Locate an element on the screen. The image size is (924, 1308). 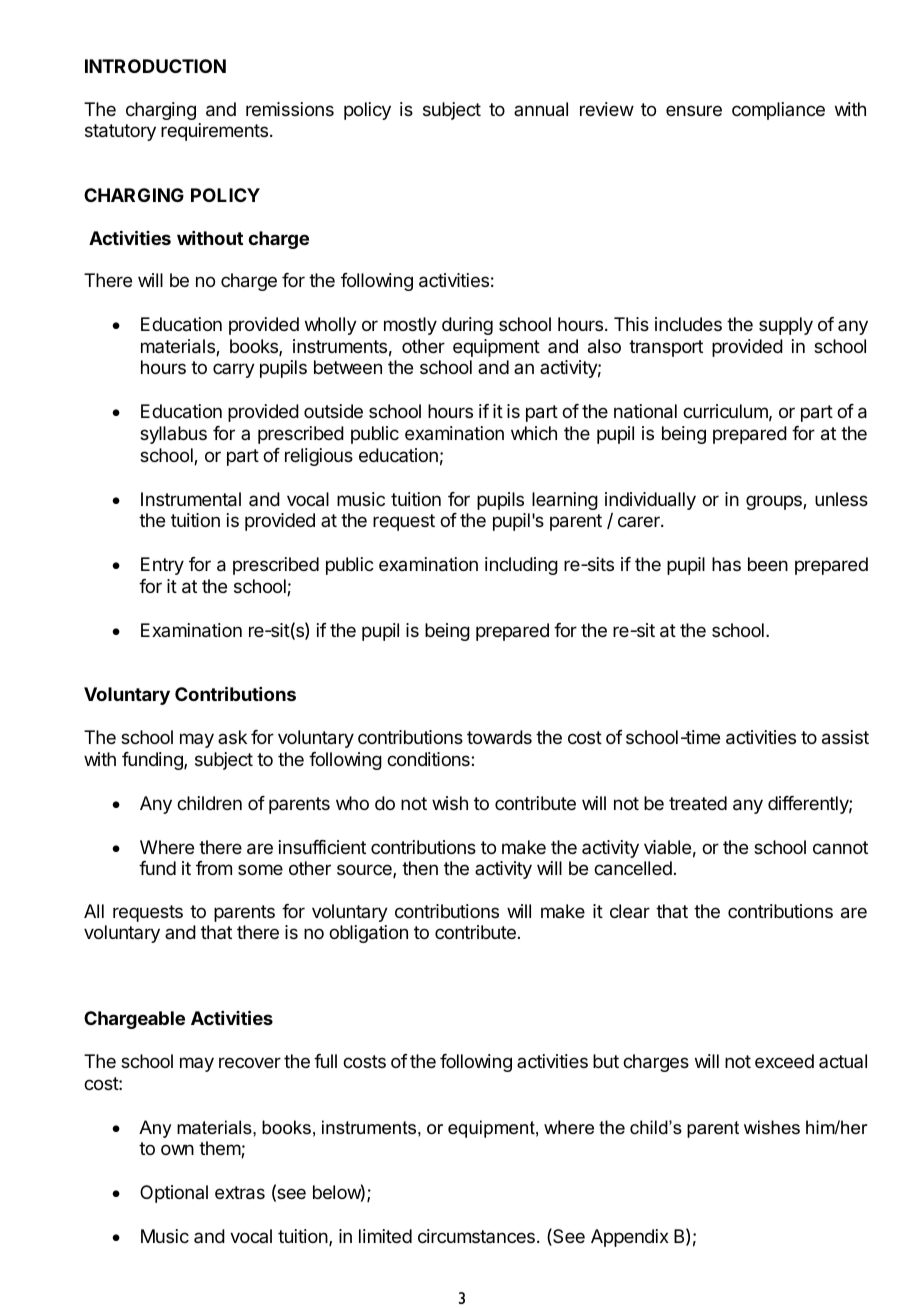
annual is located at coordinates (541, 109).
